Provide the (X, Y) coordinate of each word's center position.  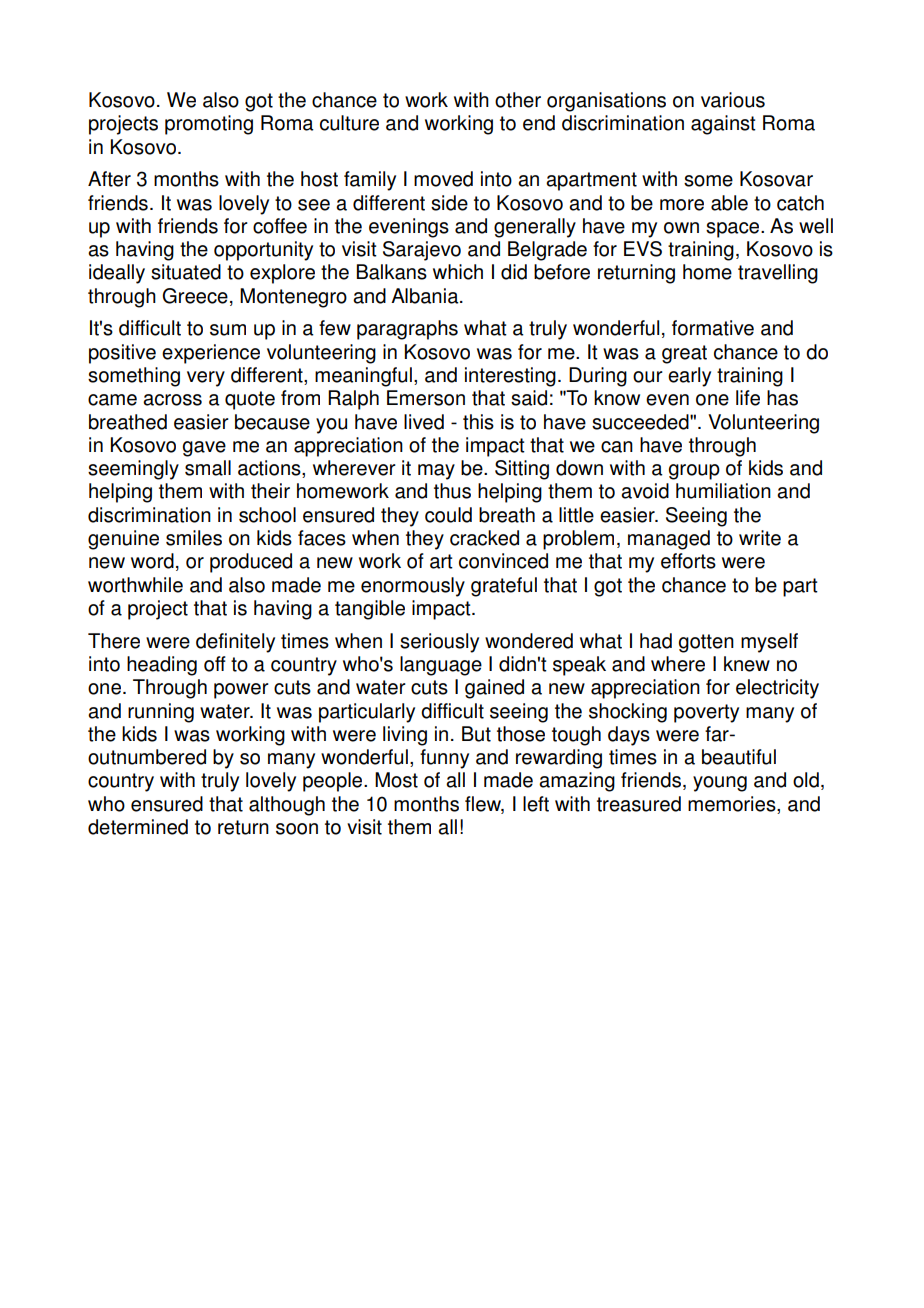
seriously (439, 643)
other (518, 100)
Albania (426, 296)
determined (138, 827)
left (536, 804)
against (723, 125)
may (436, 472)
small (208, 468)
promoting (209, 125)
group (694, 472)
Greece (195, 296)
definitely (235, 643)
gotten (706, 643)
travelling (778, 274)
